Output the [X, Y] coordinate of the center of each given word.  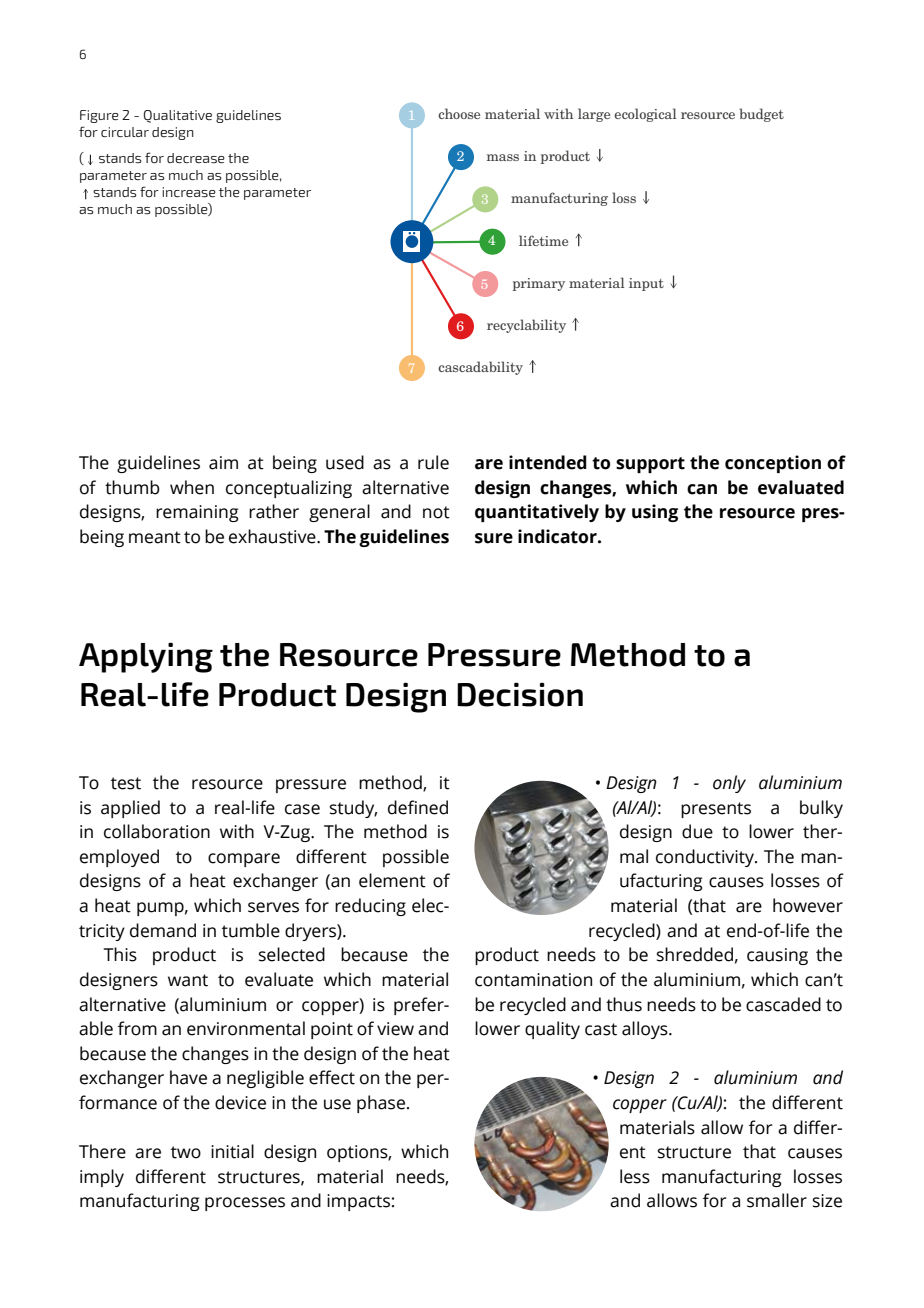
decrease [196, 158]
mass [503, 157]
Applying [146, 657]
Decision [520, 694]
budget [762, 115]
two [186, 1152]
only [729, 784]
